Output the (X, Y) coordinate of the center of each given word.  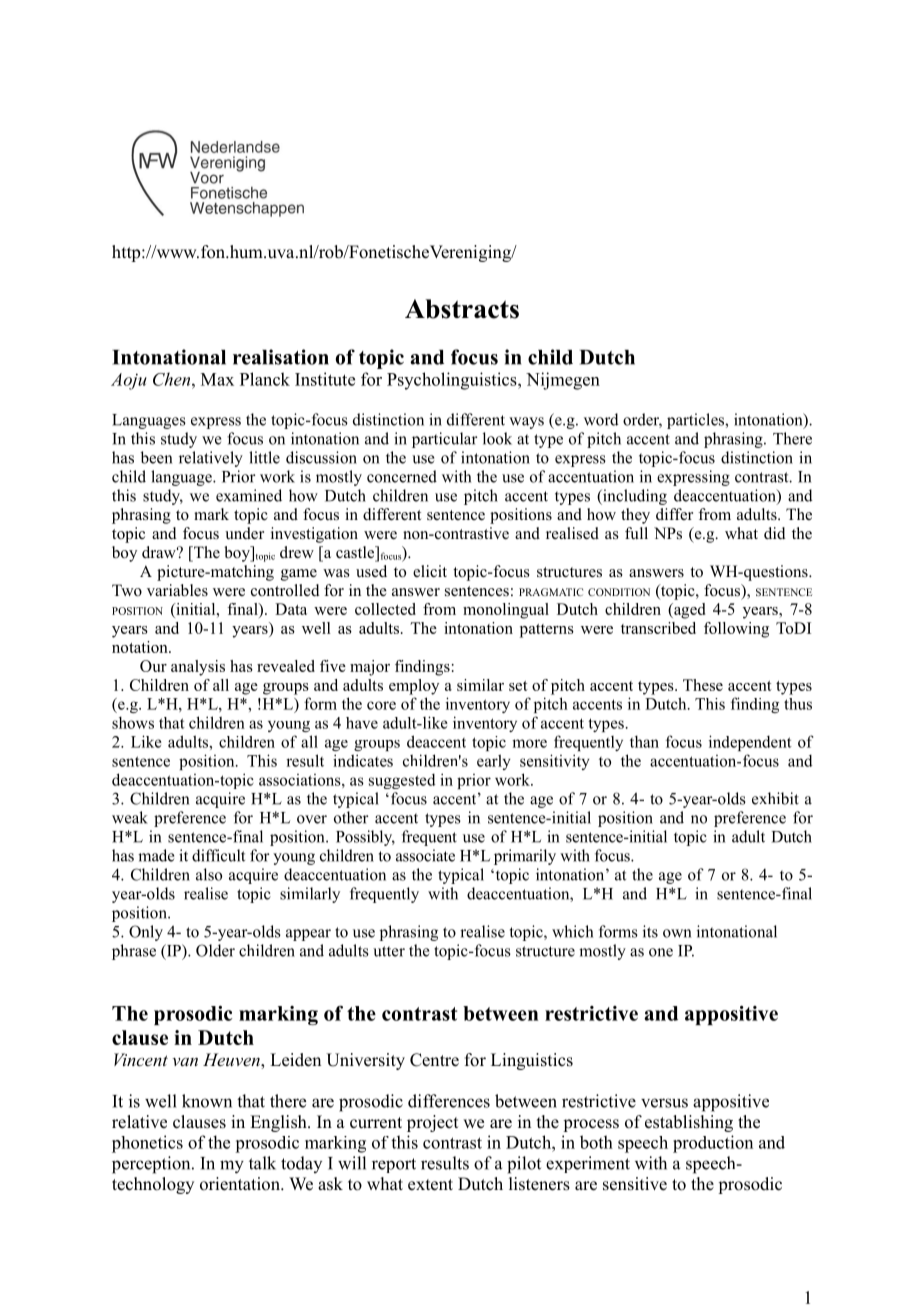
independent (750, 743)
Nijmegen (563, 381)
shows (133, 722)
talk (262, 1163)
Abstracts (462, 309)
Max (217, 379)
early (494, 762)
